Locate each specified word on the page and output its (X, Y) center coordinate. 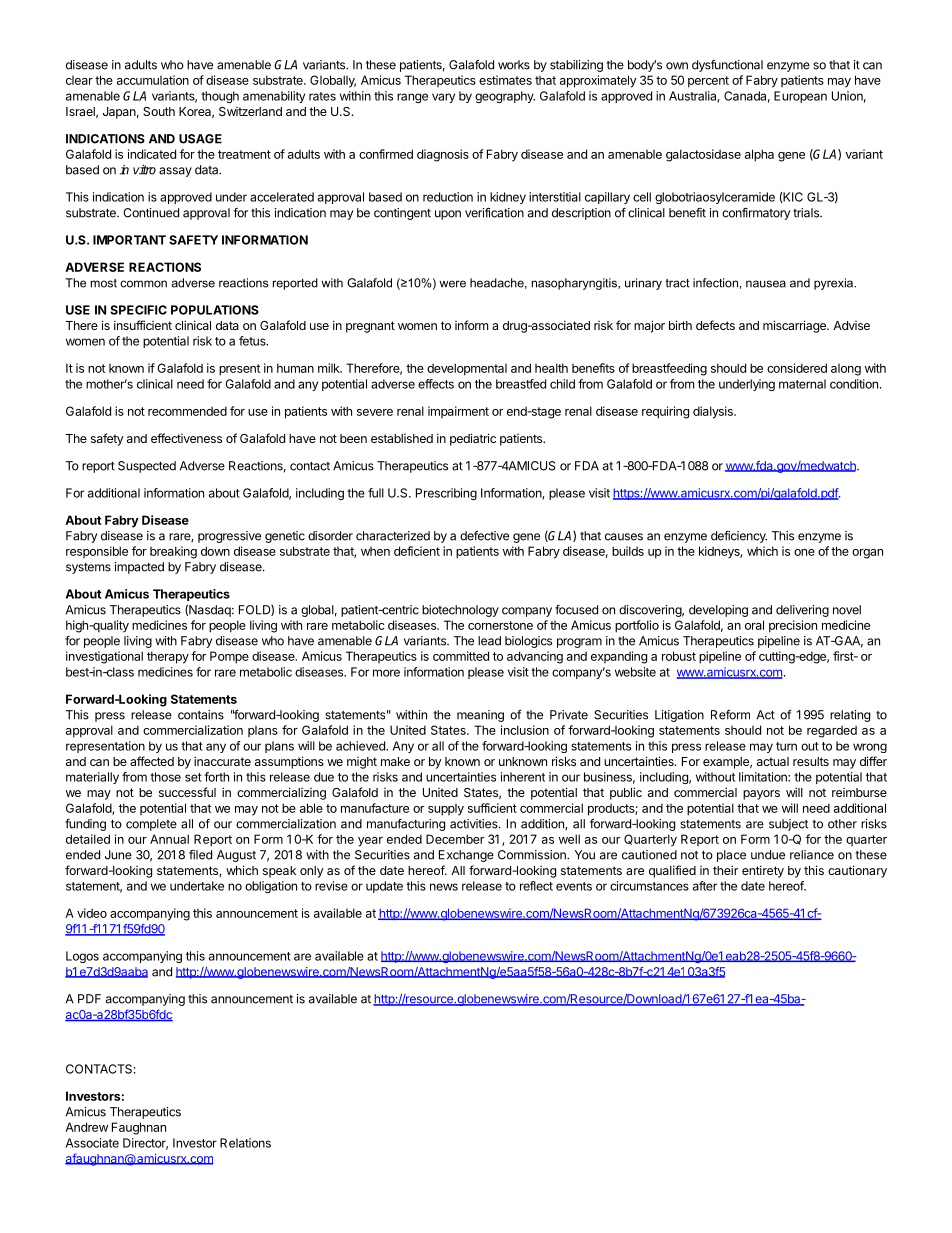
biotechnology (460, 611)
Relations (245, 1143)
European (800, 97)
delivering (802, 611)
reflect (536, 886)
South (159, 111)
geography (505, 97)
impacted (139, 568)
